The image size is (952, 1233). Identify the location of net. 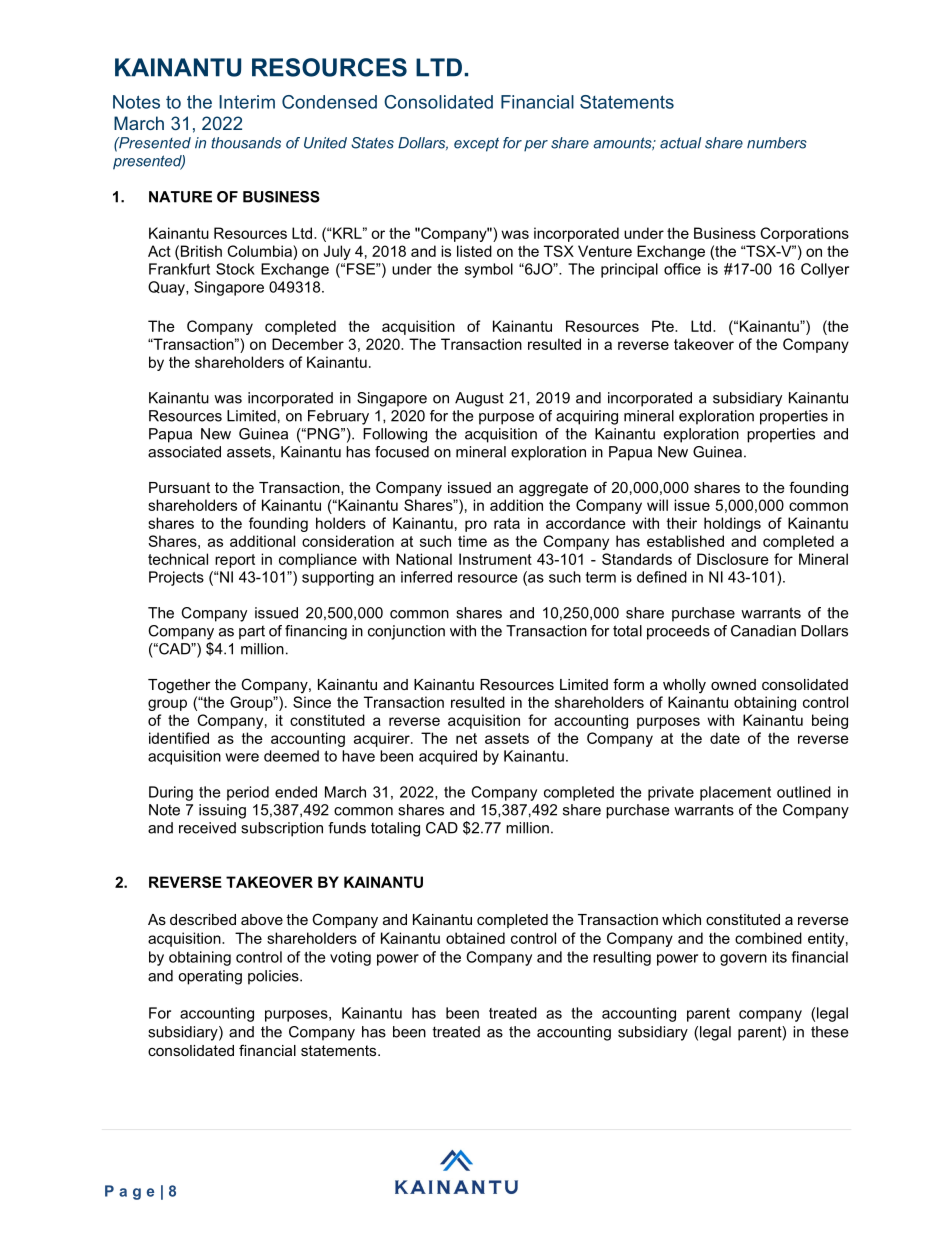
(466, 738).
